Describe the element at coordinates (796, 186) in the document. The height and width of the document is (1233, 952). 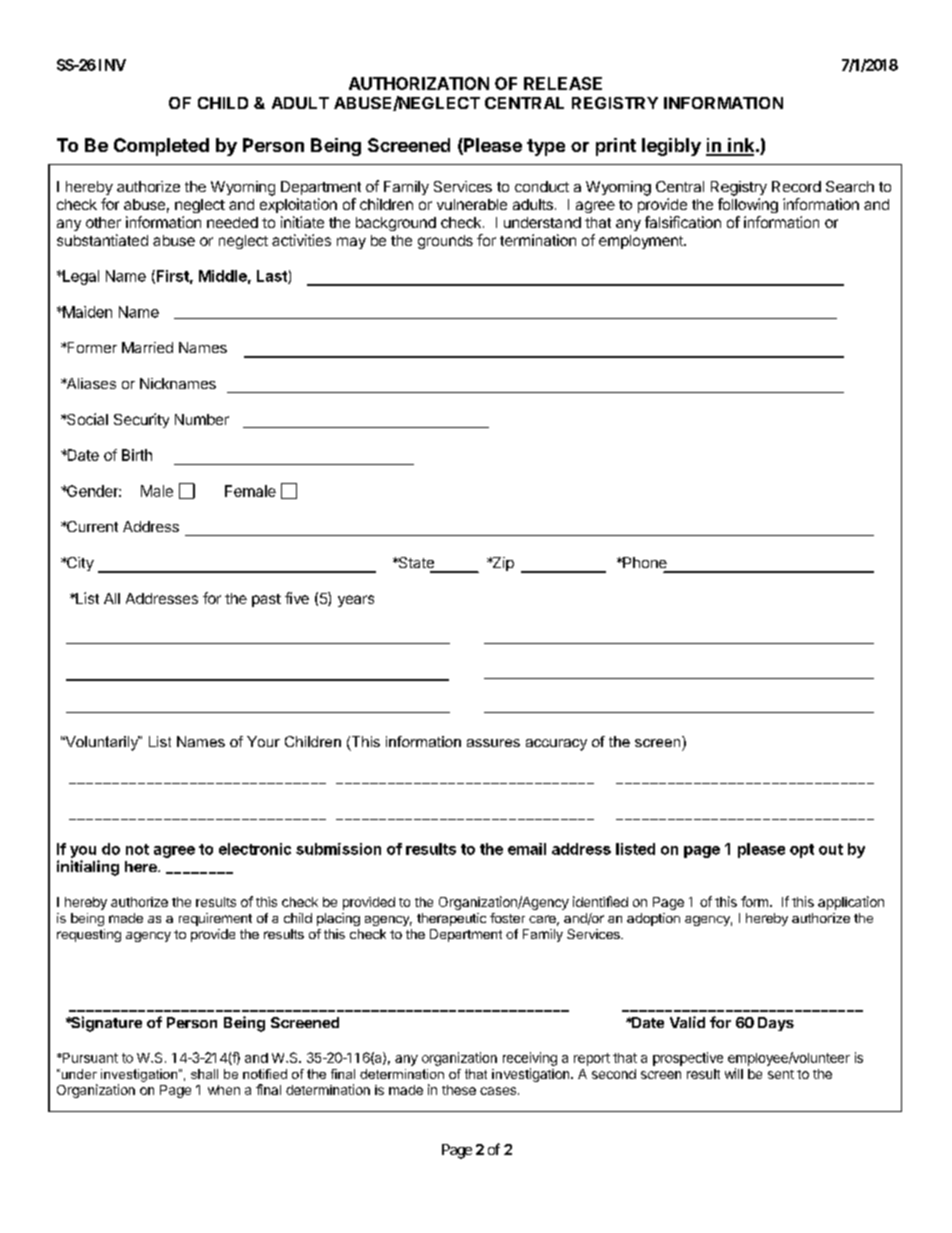
I see `Record` at that location.
